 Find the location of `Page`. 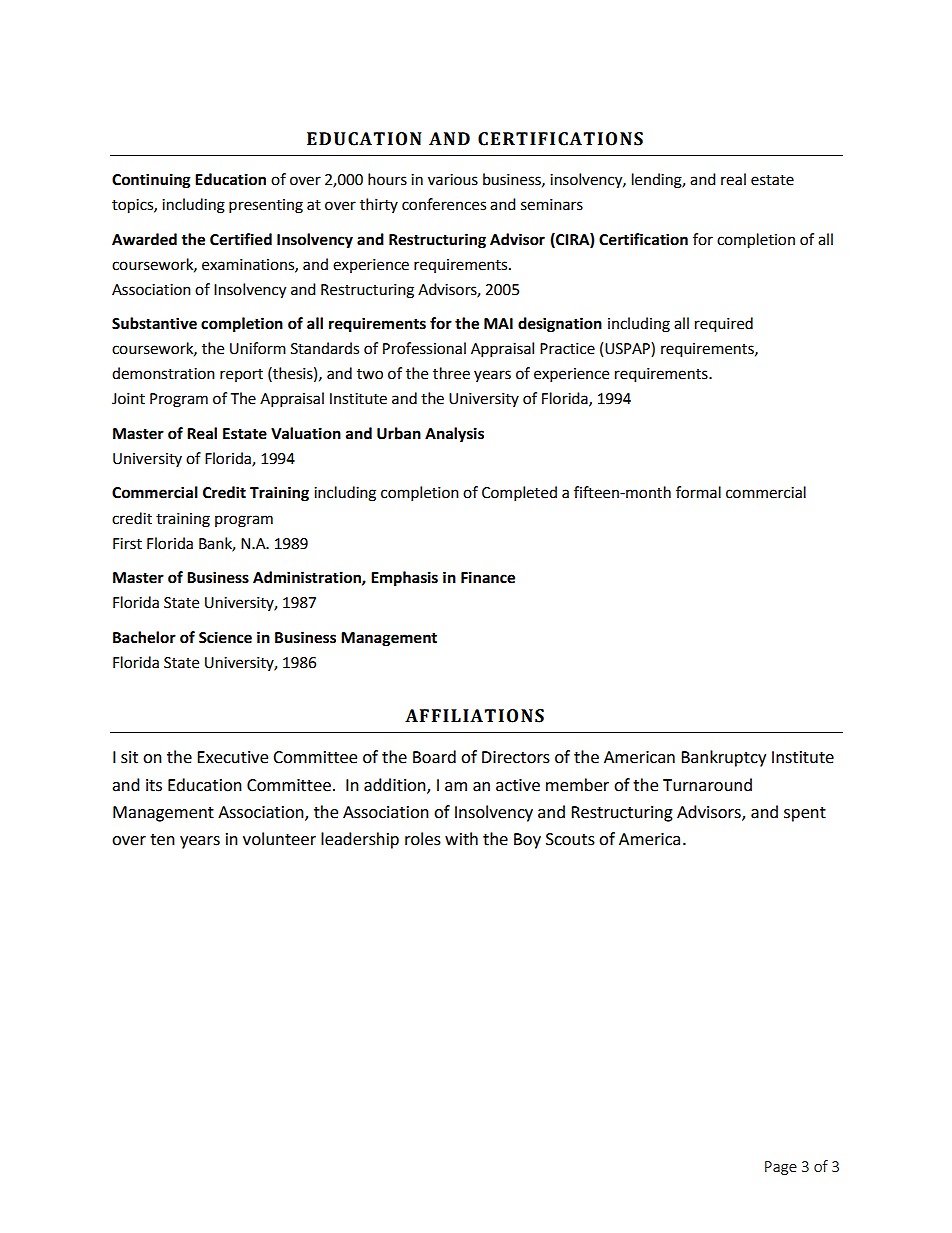

Page is located at coordinates (781, 1168).
